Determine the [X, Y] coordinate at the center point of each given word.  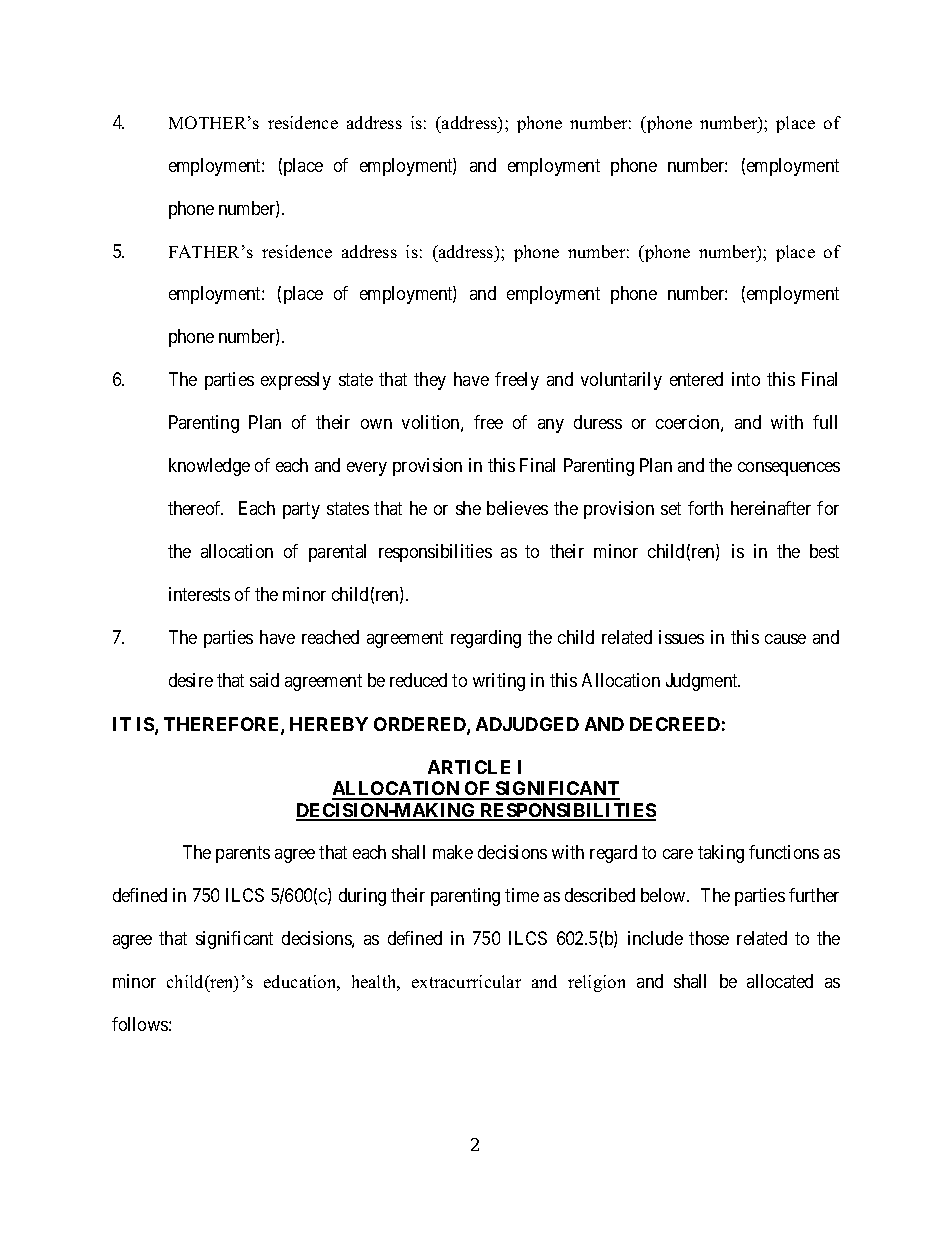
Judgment [703, 682]
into [746, 379]
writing [499, 682]
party [301, 511]
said [264, 680]
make [453, 852]
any [551, 426]
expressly [296, 381]
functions [784, 852]
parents [243, 854]
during [362, 897]
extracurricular [466, 981]
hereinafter [771, 508]
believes [517, 508]
